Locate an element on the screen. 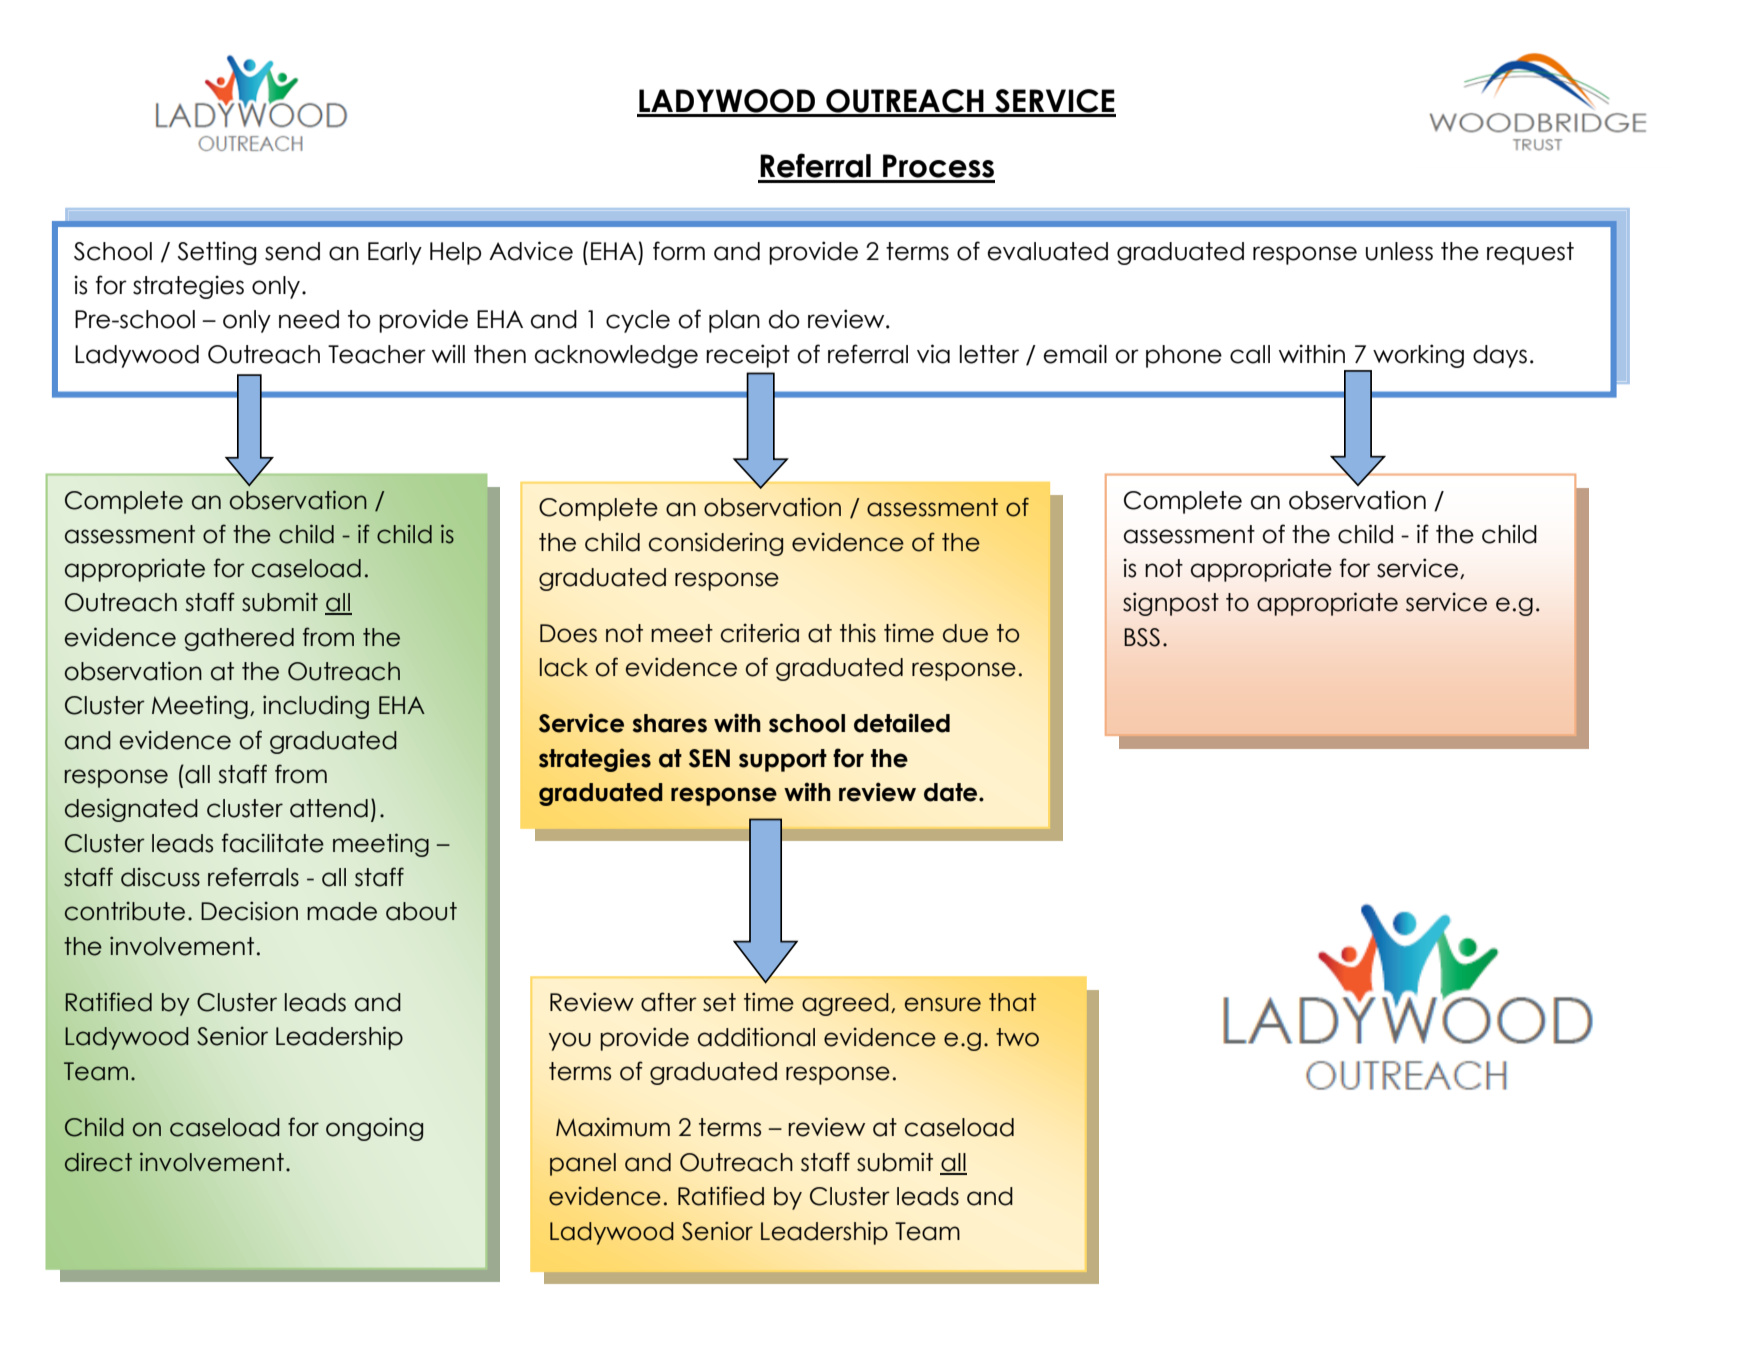  signpost is located at coordinates (1171, 604).
